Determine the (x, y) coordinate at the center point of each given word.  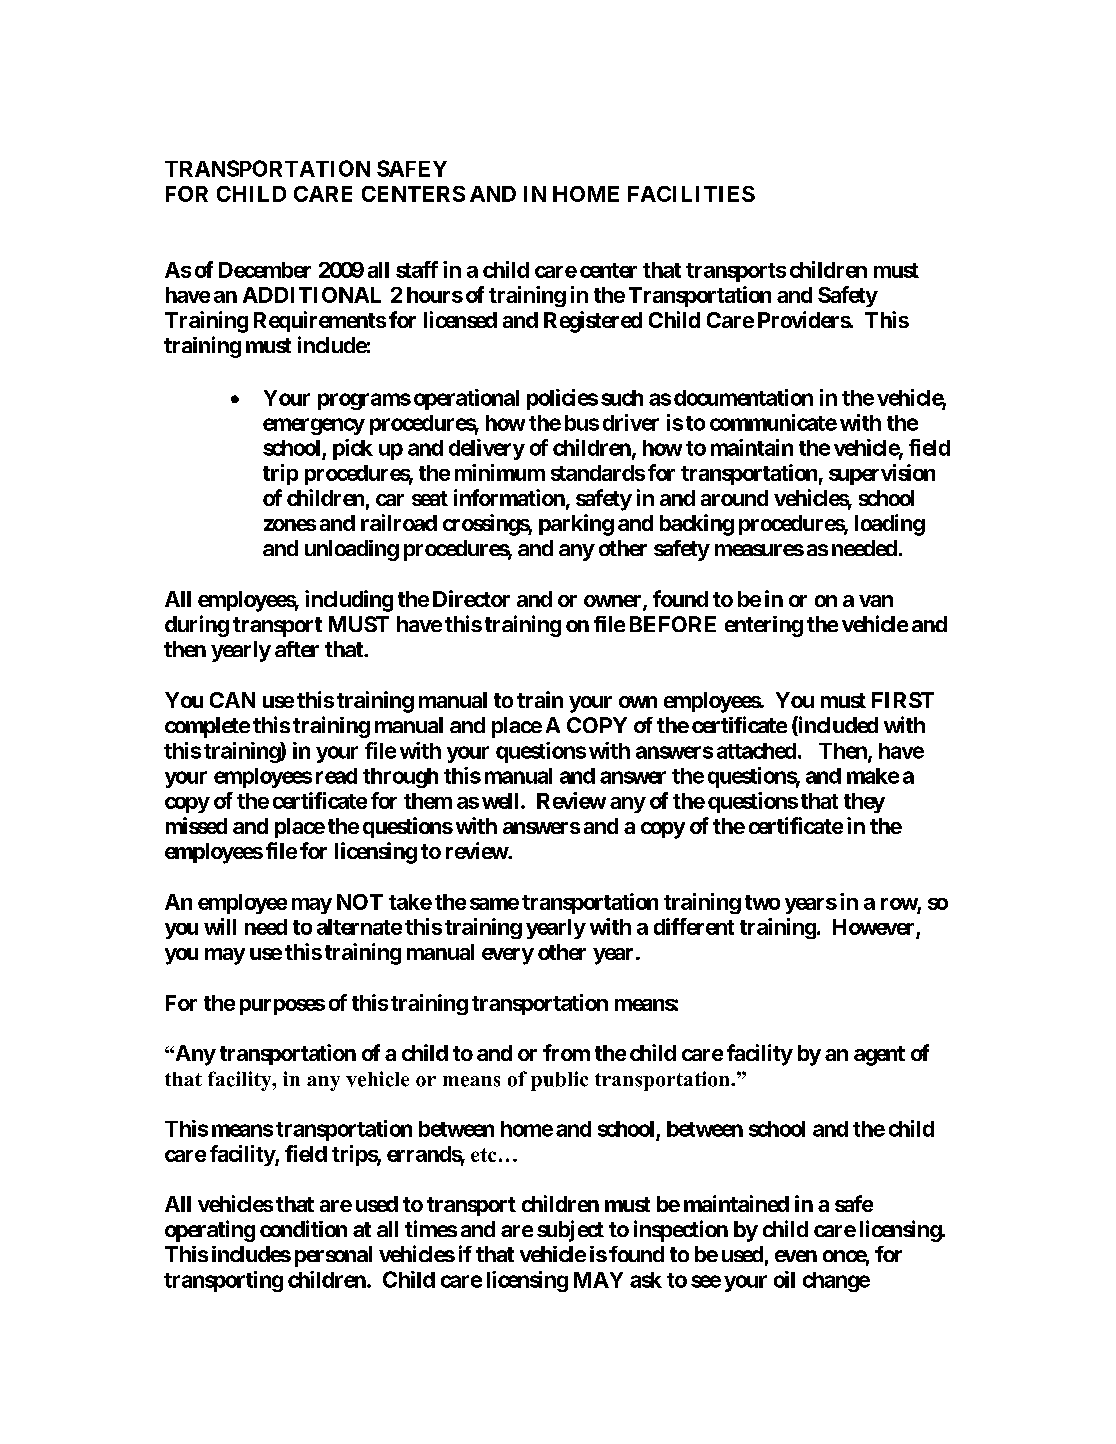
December (265, 270)
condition (303, 1228)
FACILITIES (691, 194)
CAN (232, 700)
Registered (593, 322)
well (500, 801)
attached (756, 751)
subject (570, 1231)
